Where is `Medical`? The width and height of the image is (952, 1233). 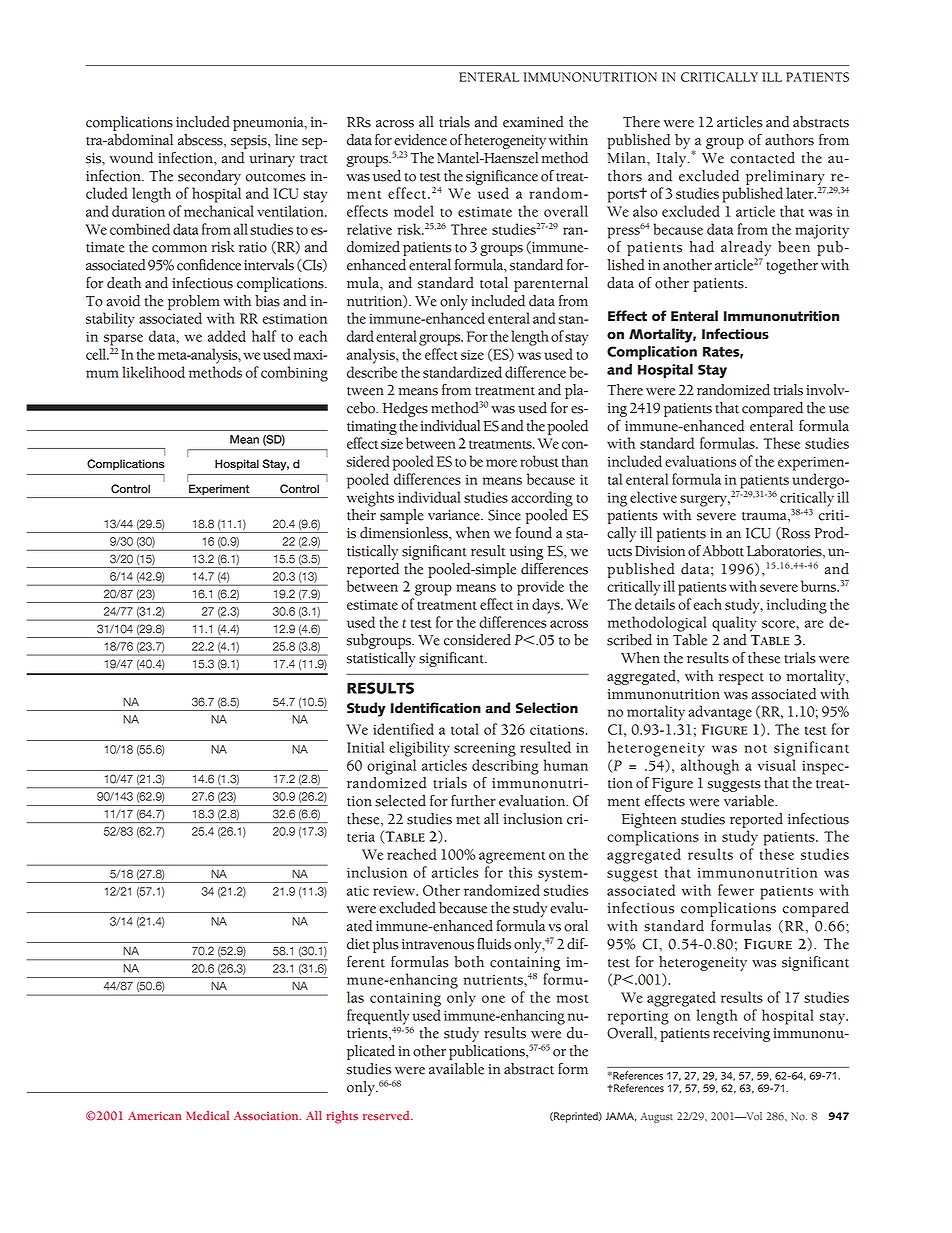
Medical is located at coordinates (207, 1115).
